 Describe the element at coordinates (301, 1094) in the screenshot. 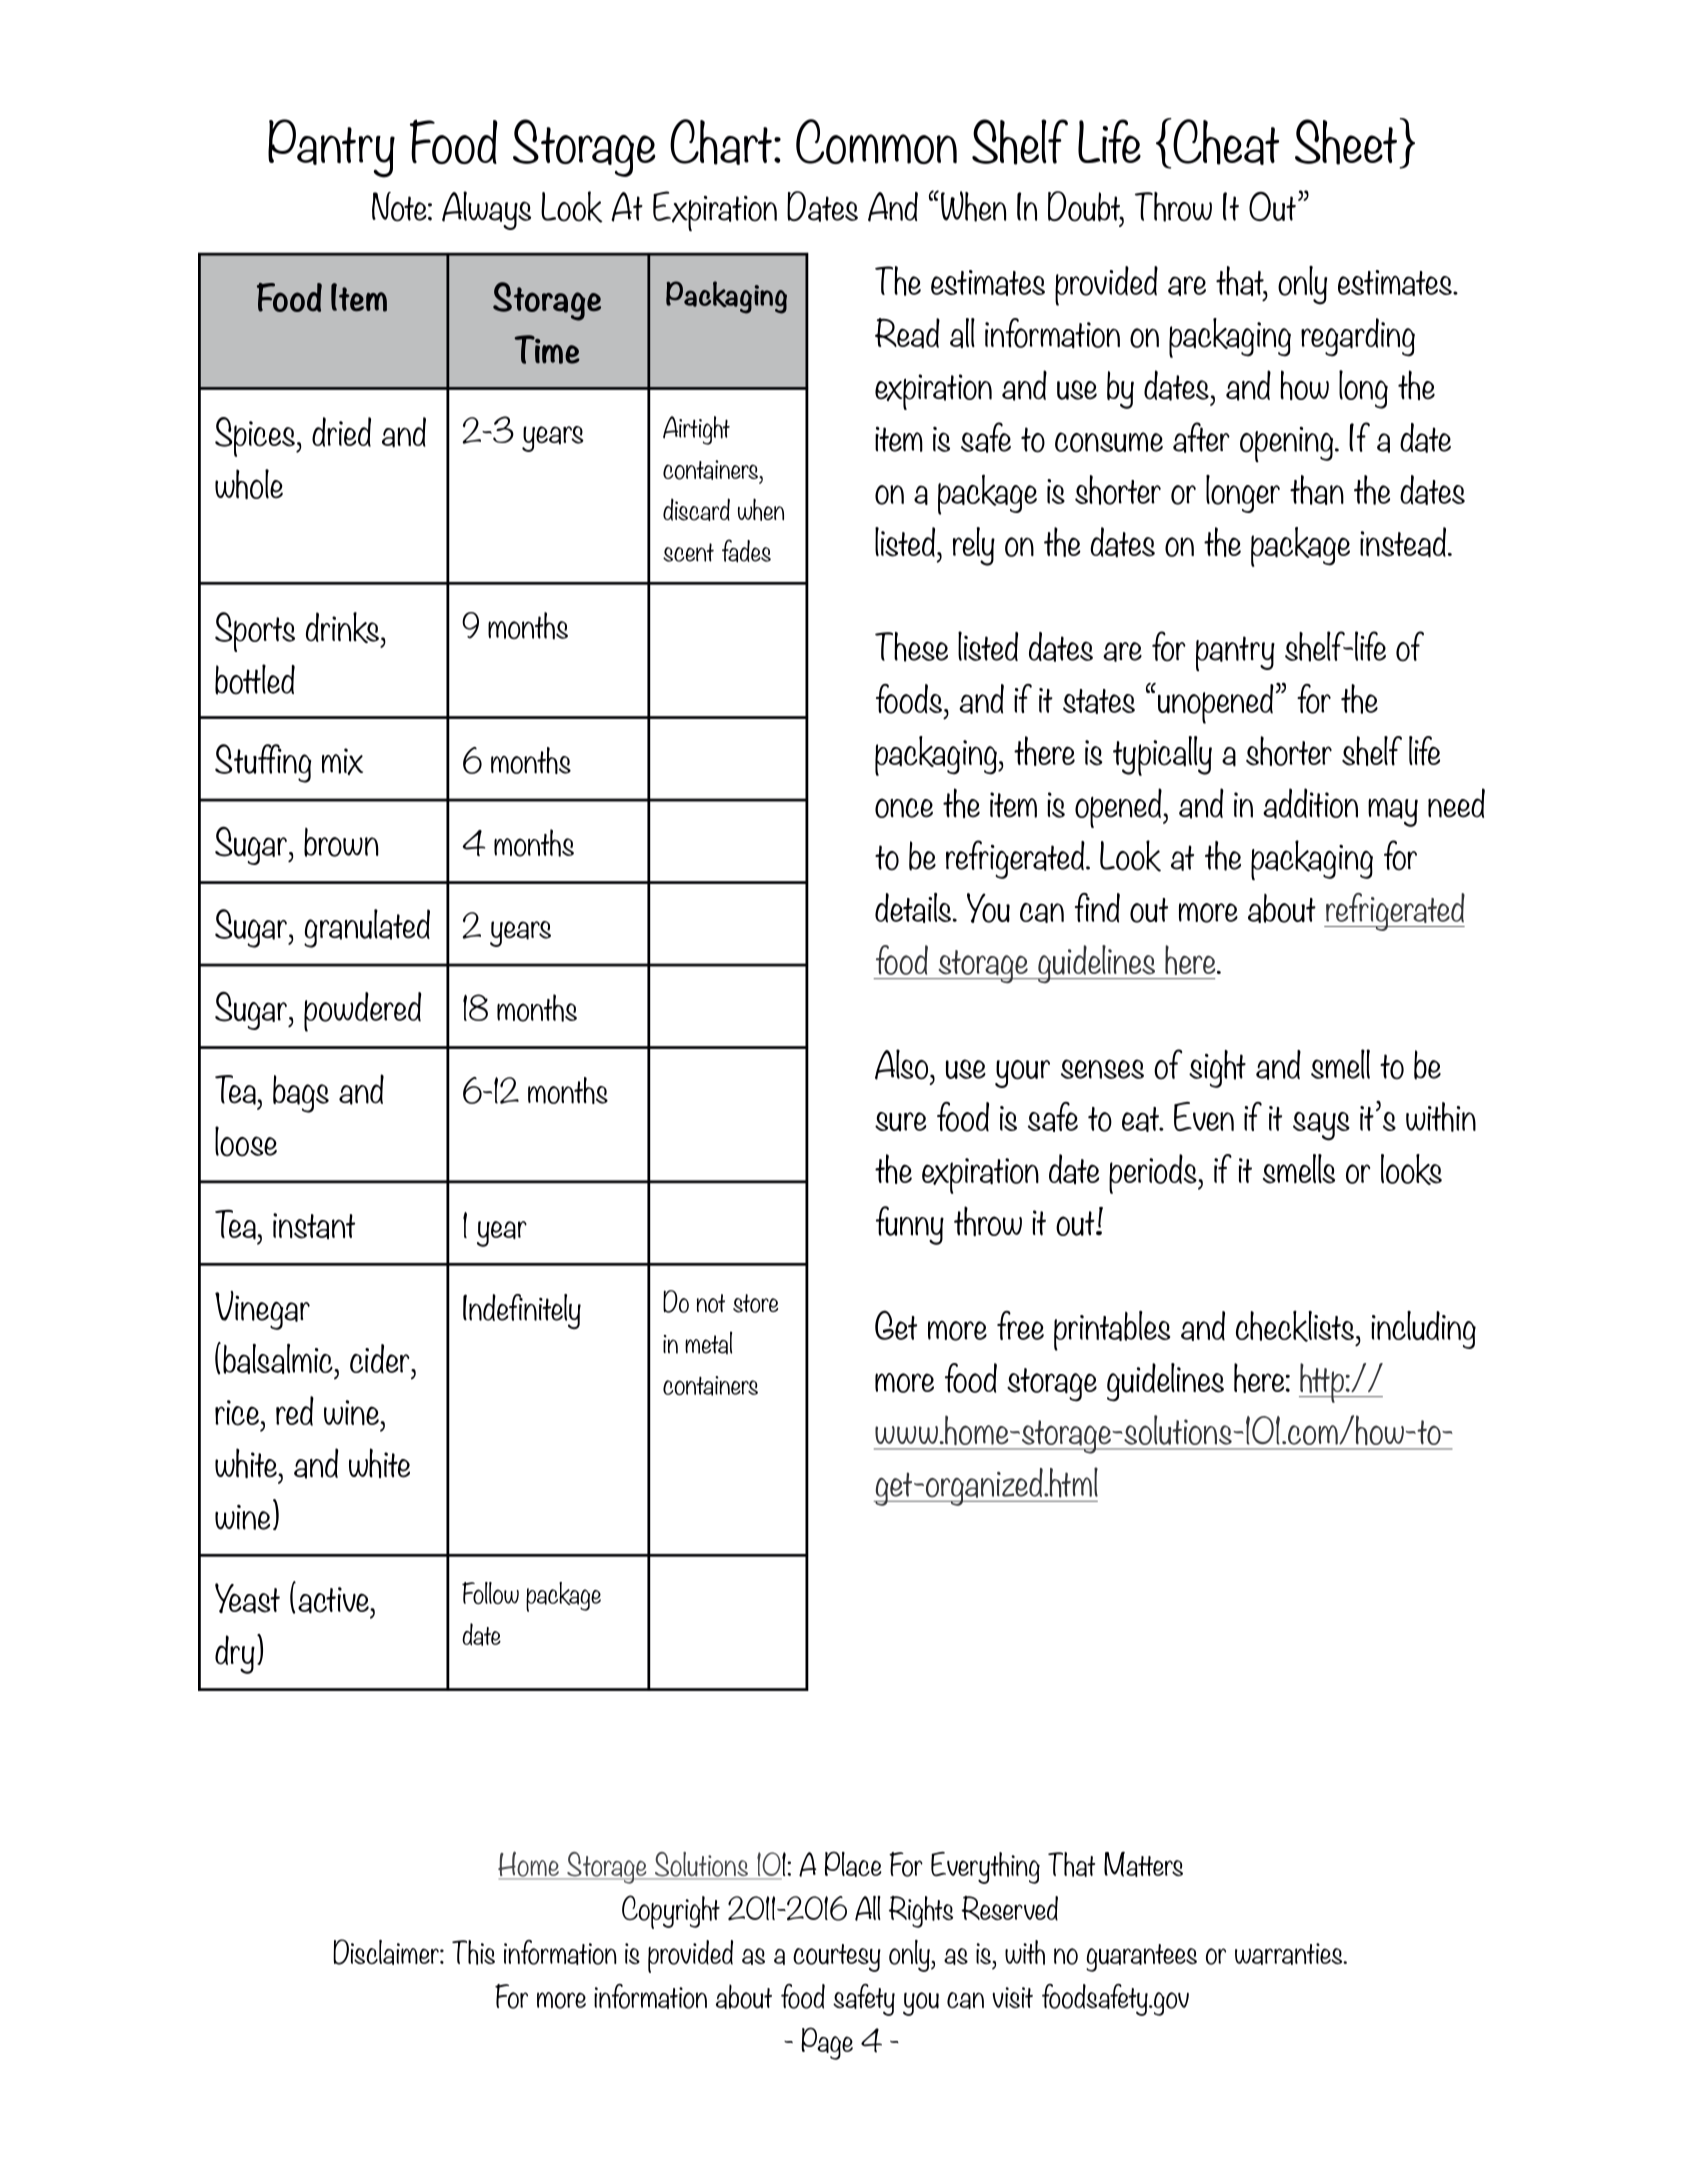

I see `bags` at that location.
